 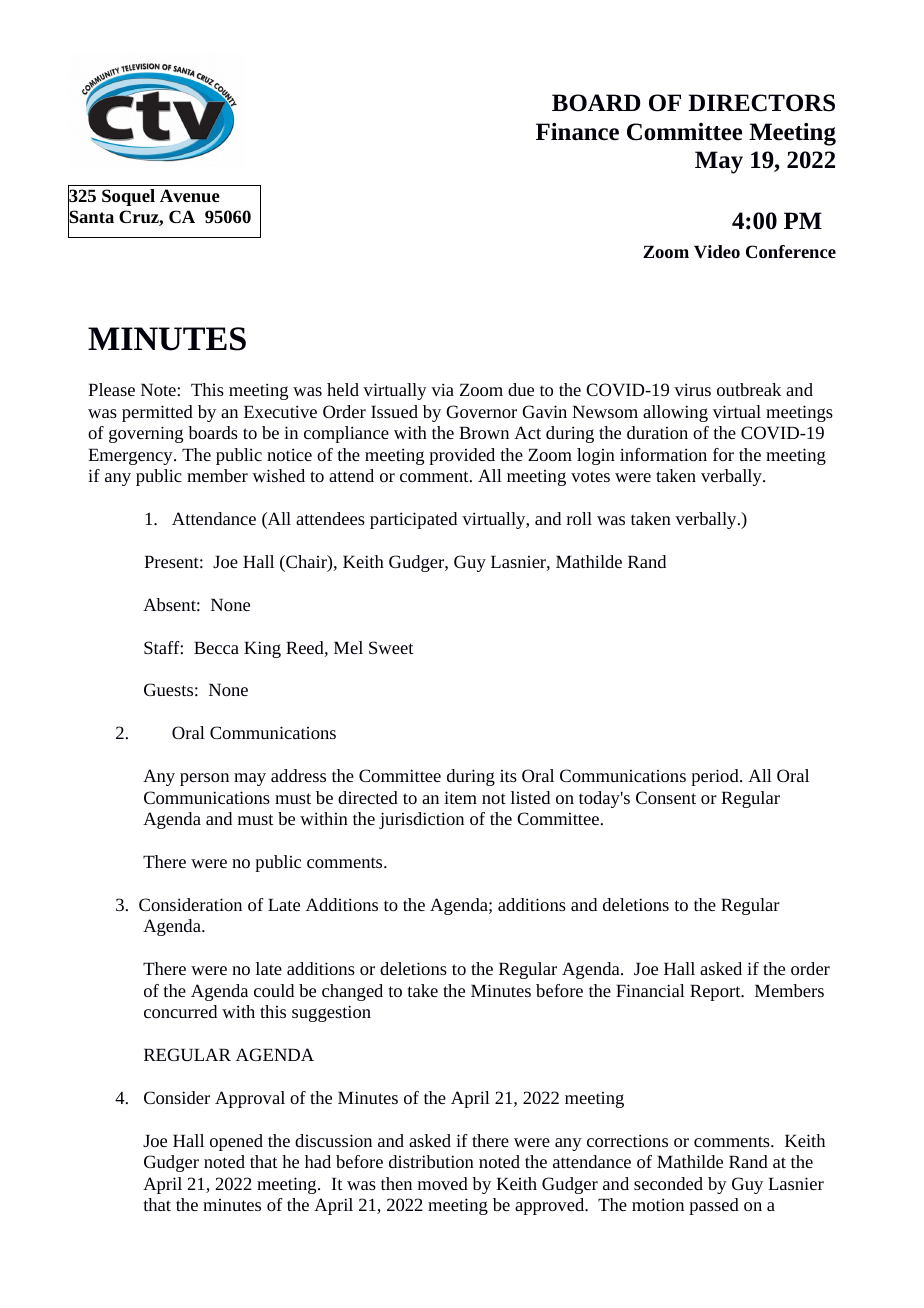 I want to click on Sweet, so click(x=391, y=647).
